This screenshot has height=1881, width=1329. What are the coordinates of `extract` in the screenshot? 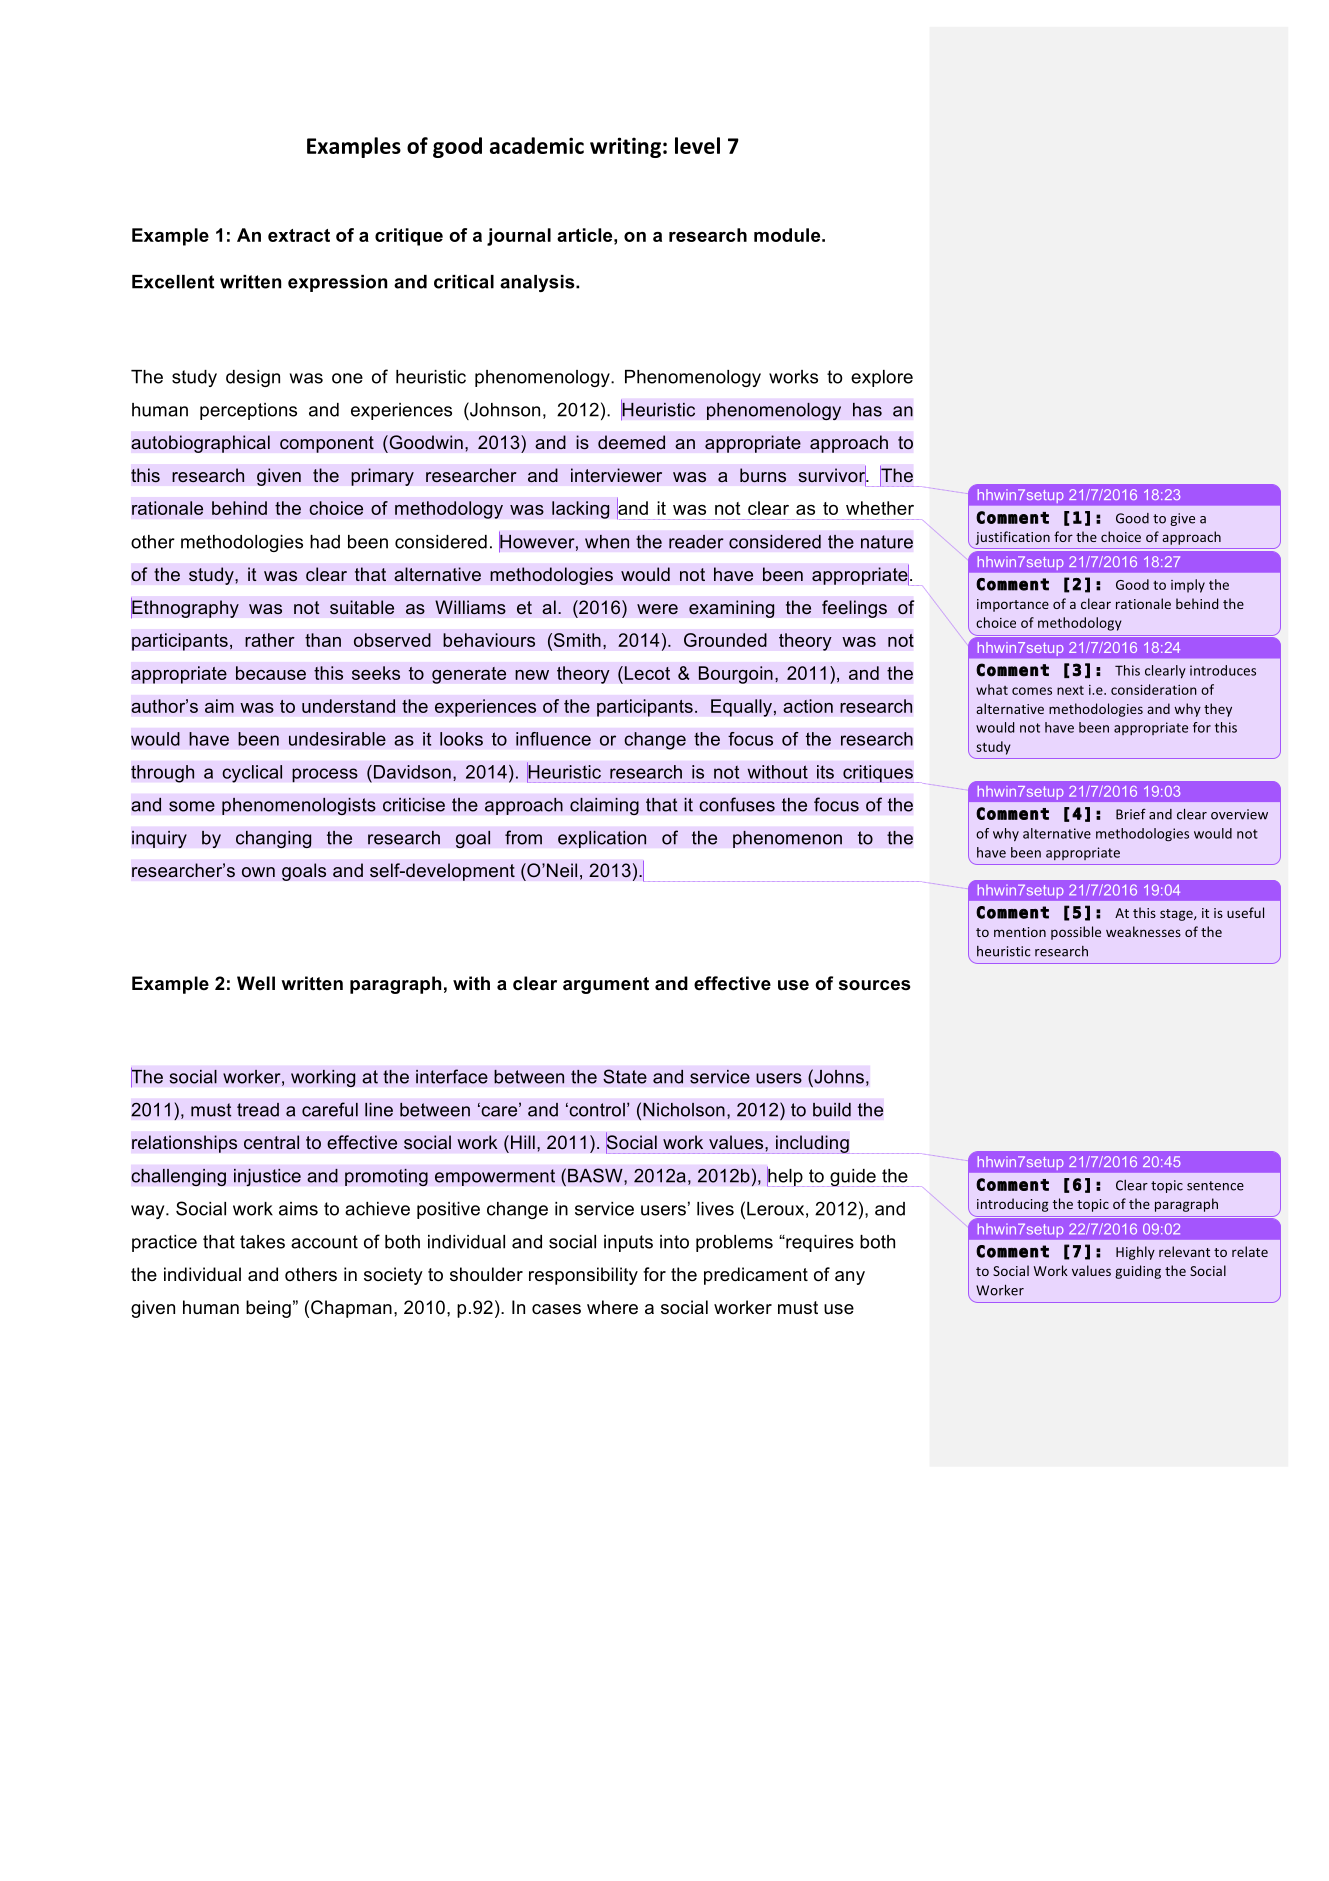 It's located at (299, 235).
